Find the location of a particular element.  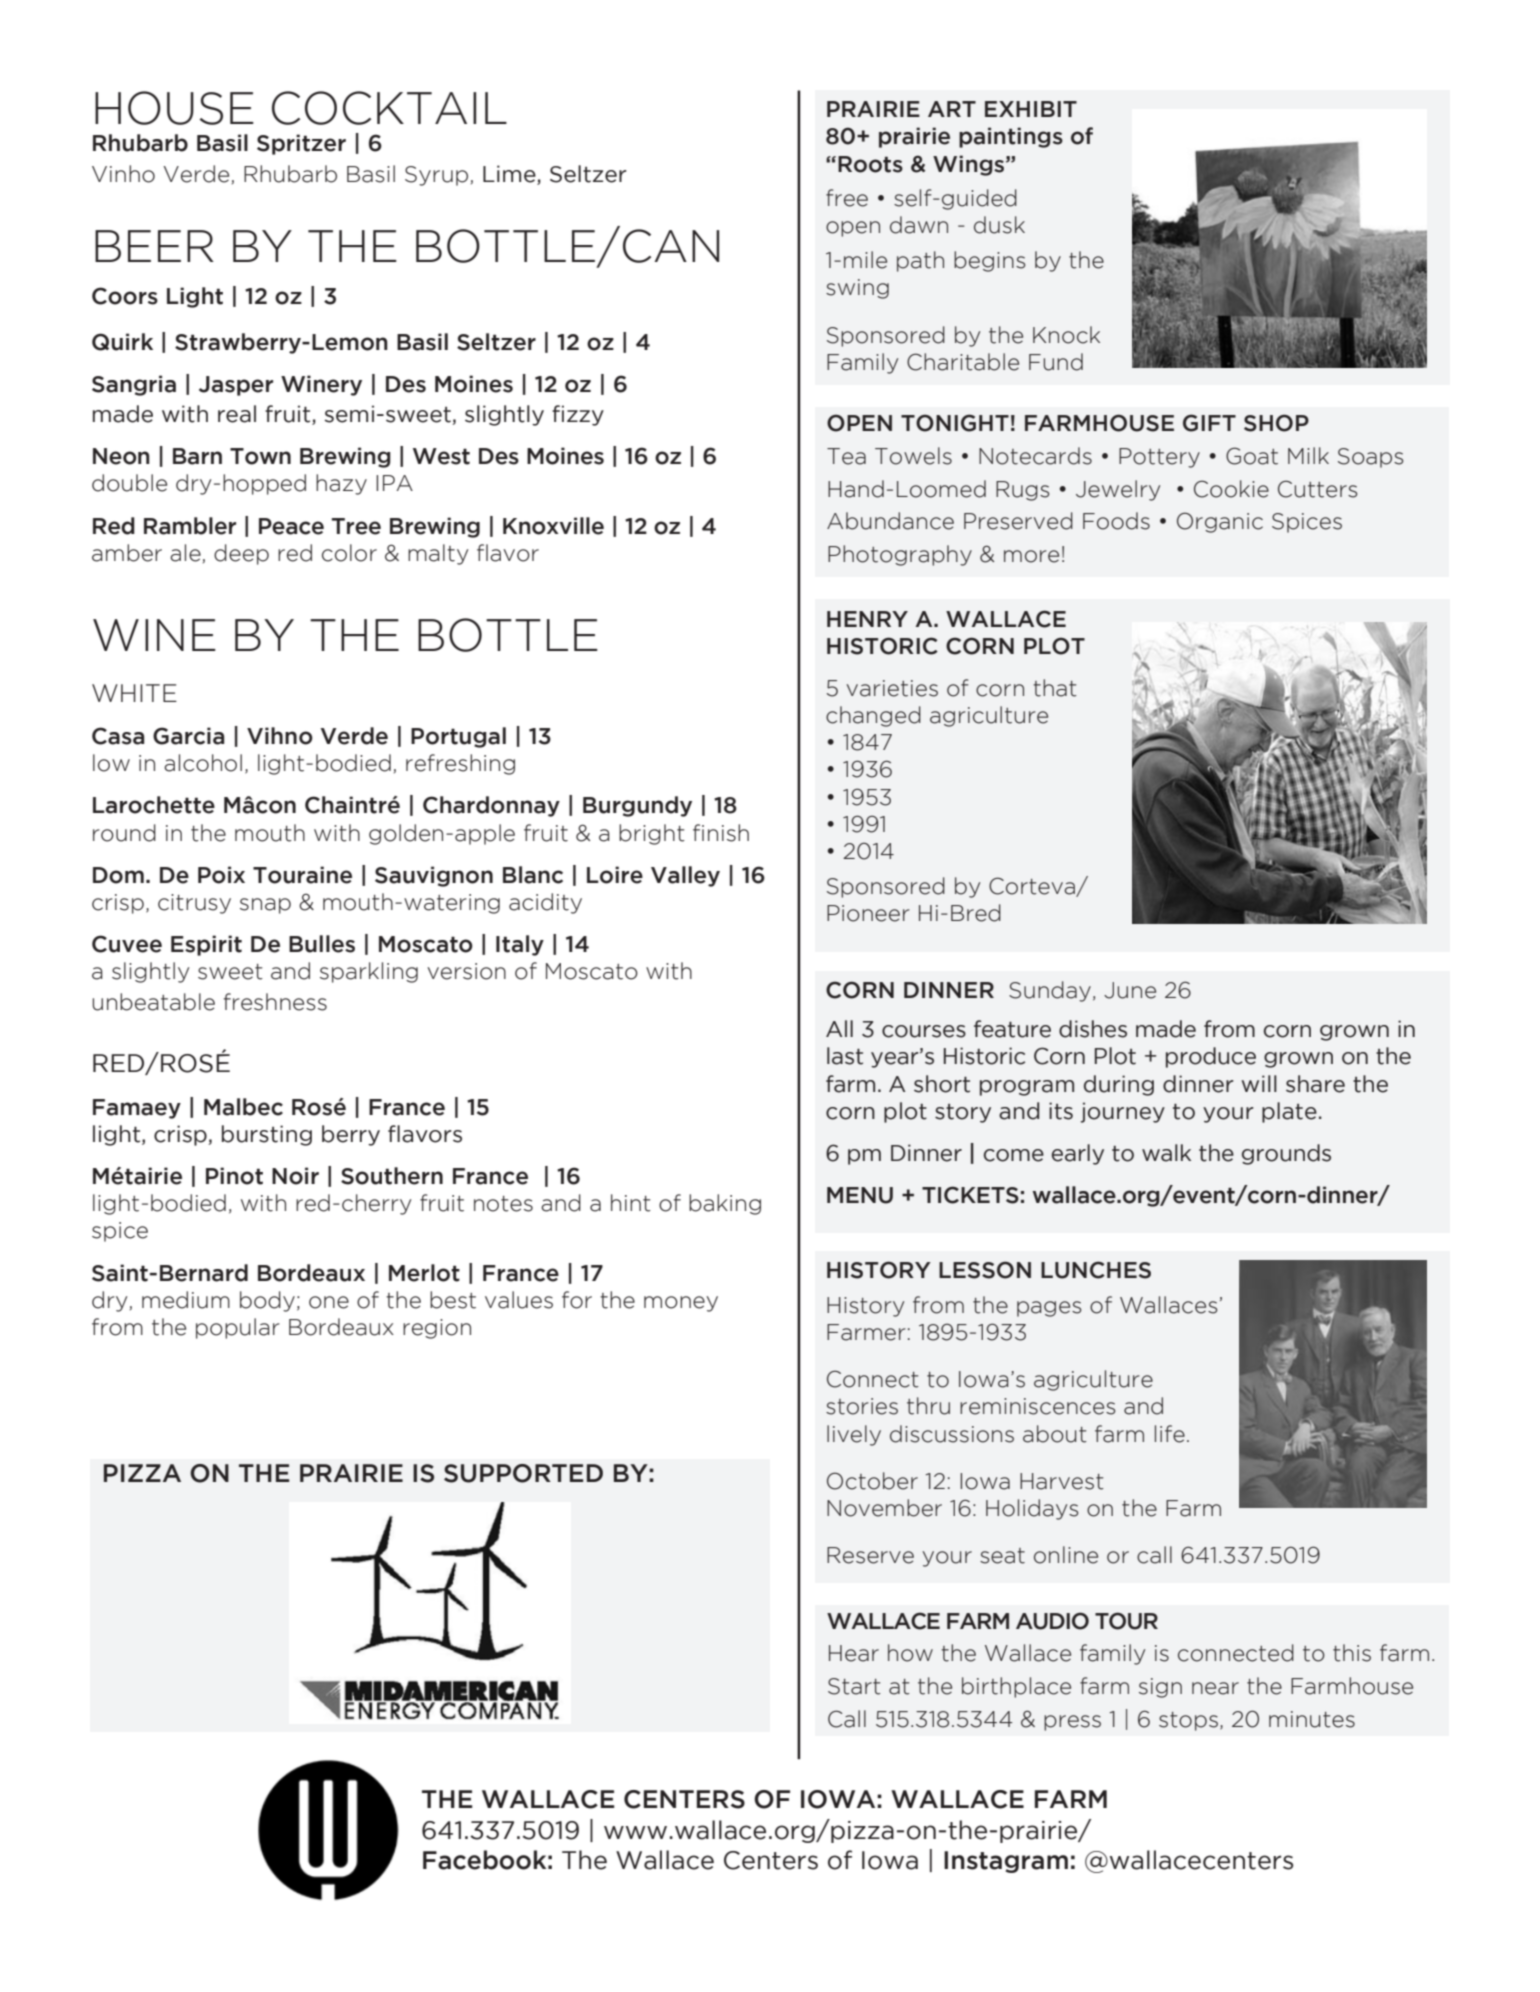

Spritzer is located at coordinates (301, 144).
